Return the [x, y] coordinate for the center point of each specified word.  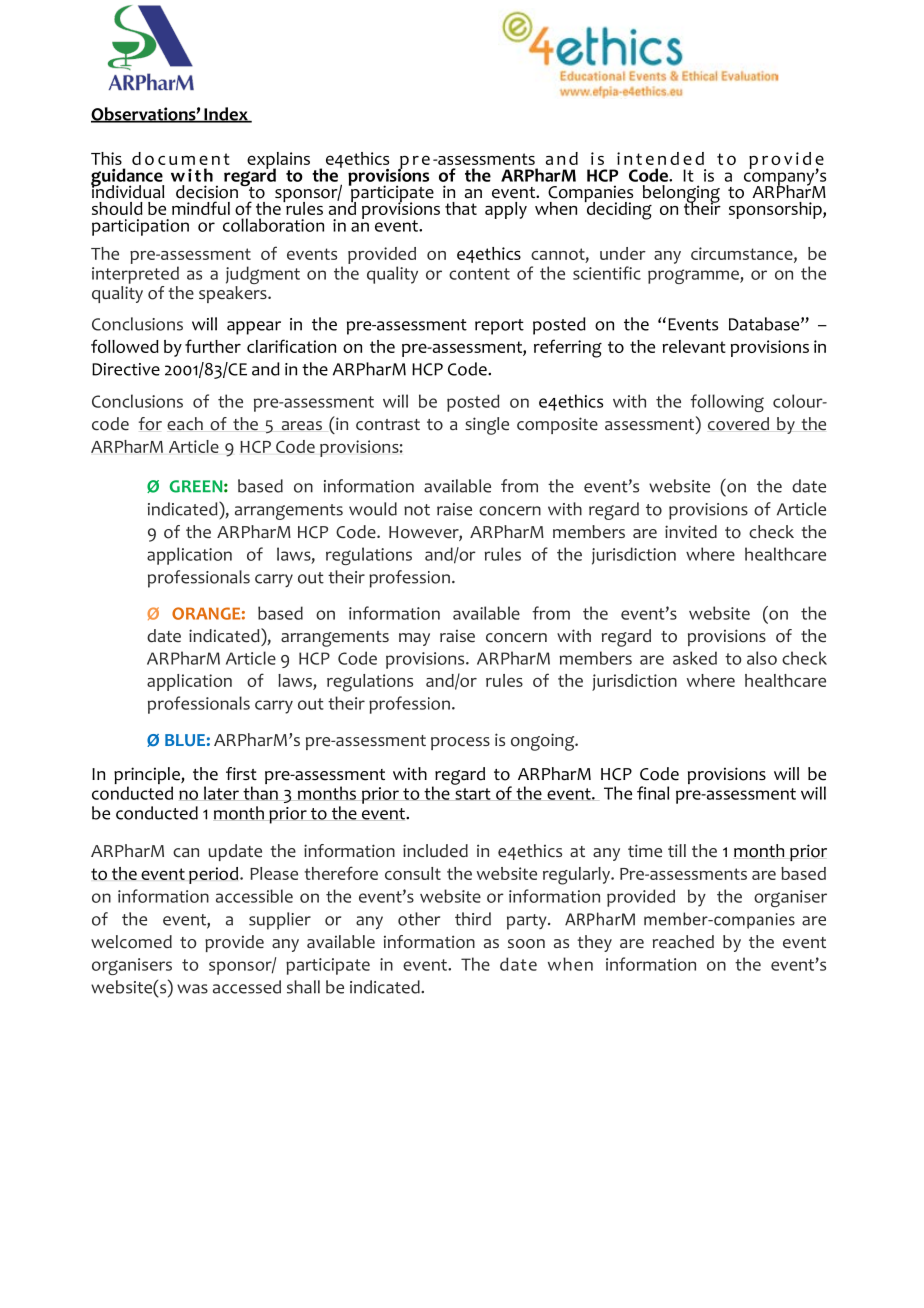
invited [691, 532]
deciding [618, 210]
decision [207, 192]
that [461, 208]
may [414, 639]
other [419, 919]
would [373, 509]
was [192, 989]
